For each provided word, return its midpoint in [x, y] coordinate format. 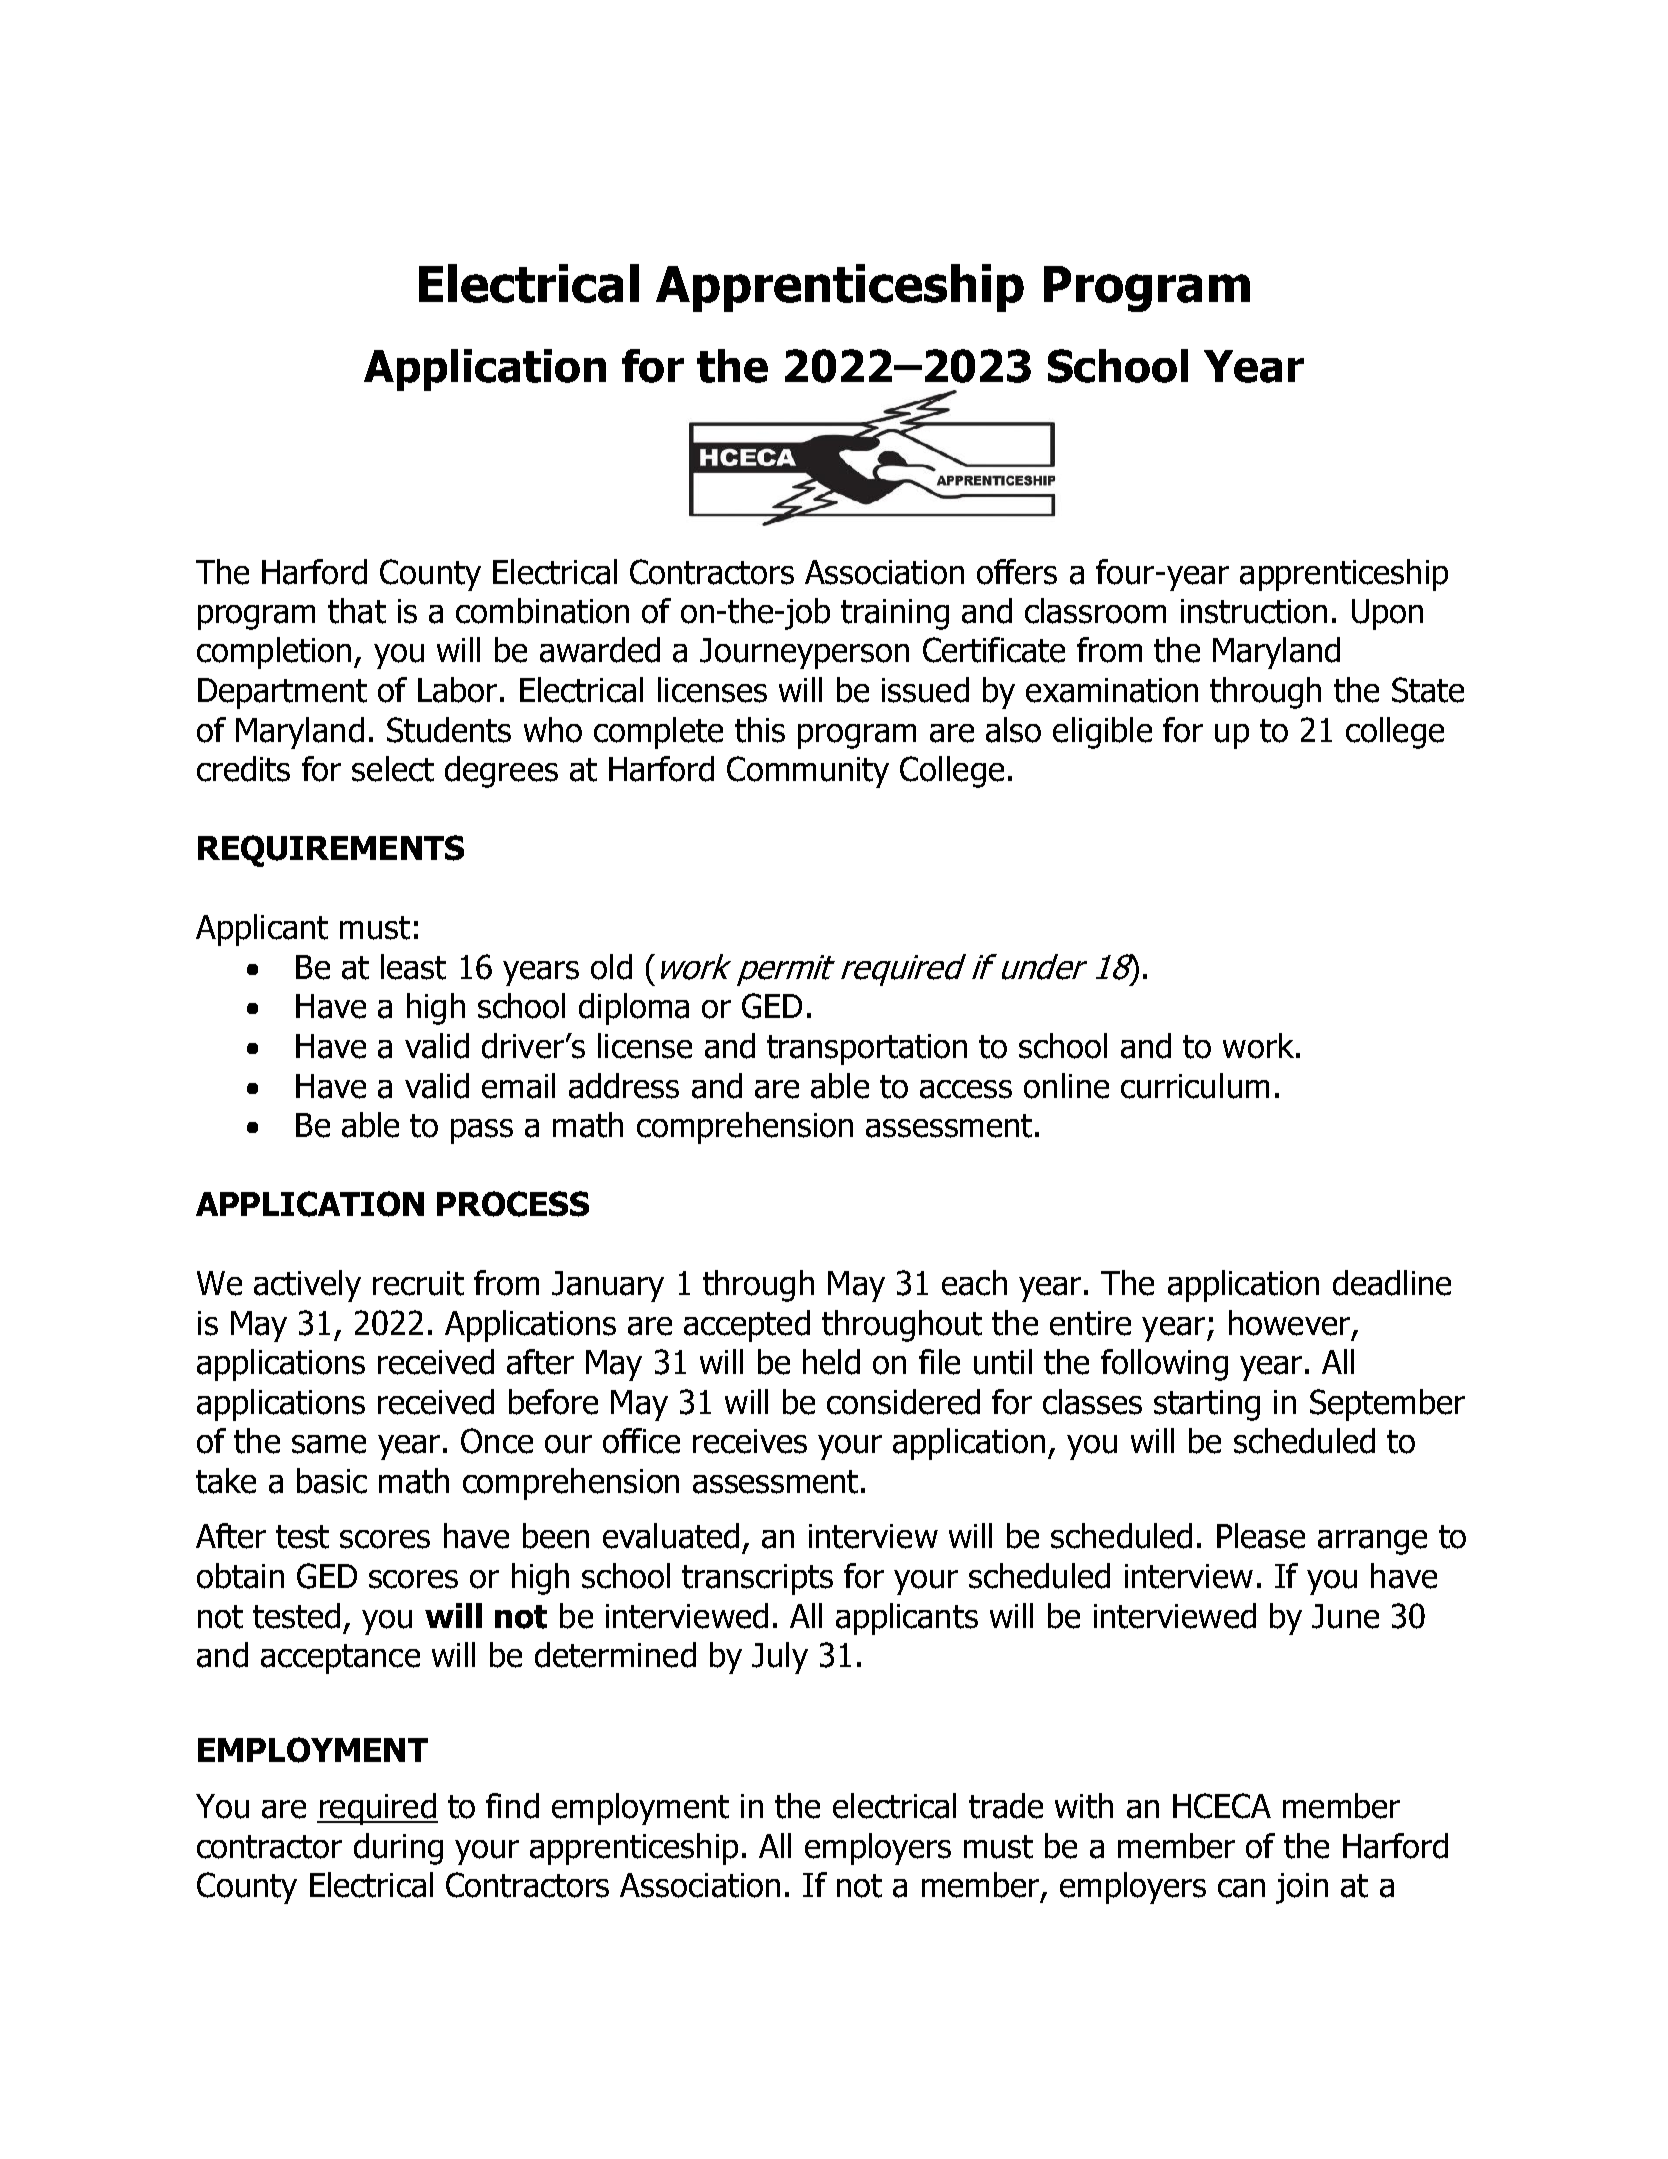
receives [750, 1441]
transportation [867, 1049]
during [398, 1849]
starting [1207, 1405]
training [895, 614]
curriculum [1195, 1086]
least [413, 967]
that [357, 611]
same [329, 1444]
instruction [1254, 611]
